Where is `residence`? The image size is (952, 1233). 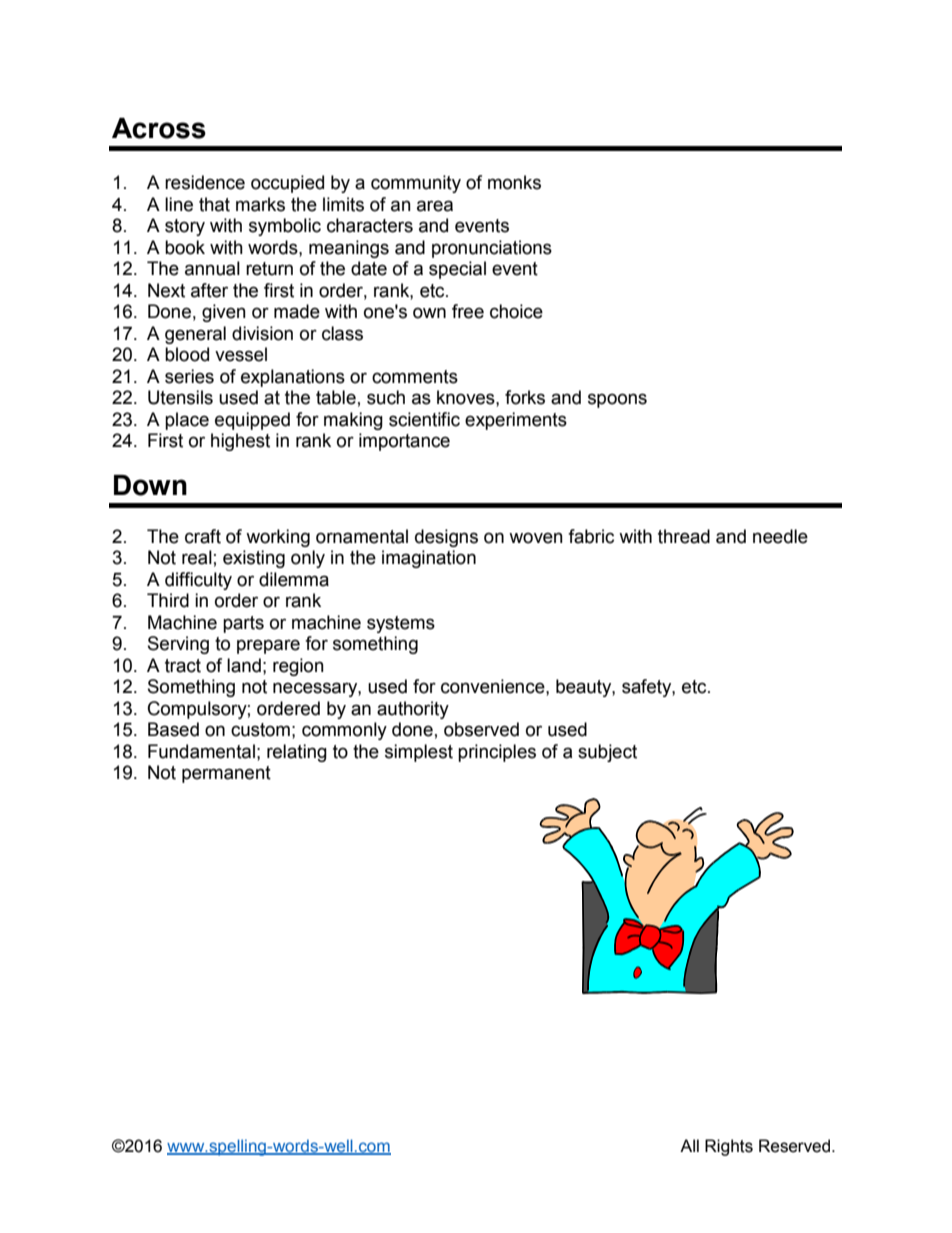
residence is located at coordinates (205, 182).
